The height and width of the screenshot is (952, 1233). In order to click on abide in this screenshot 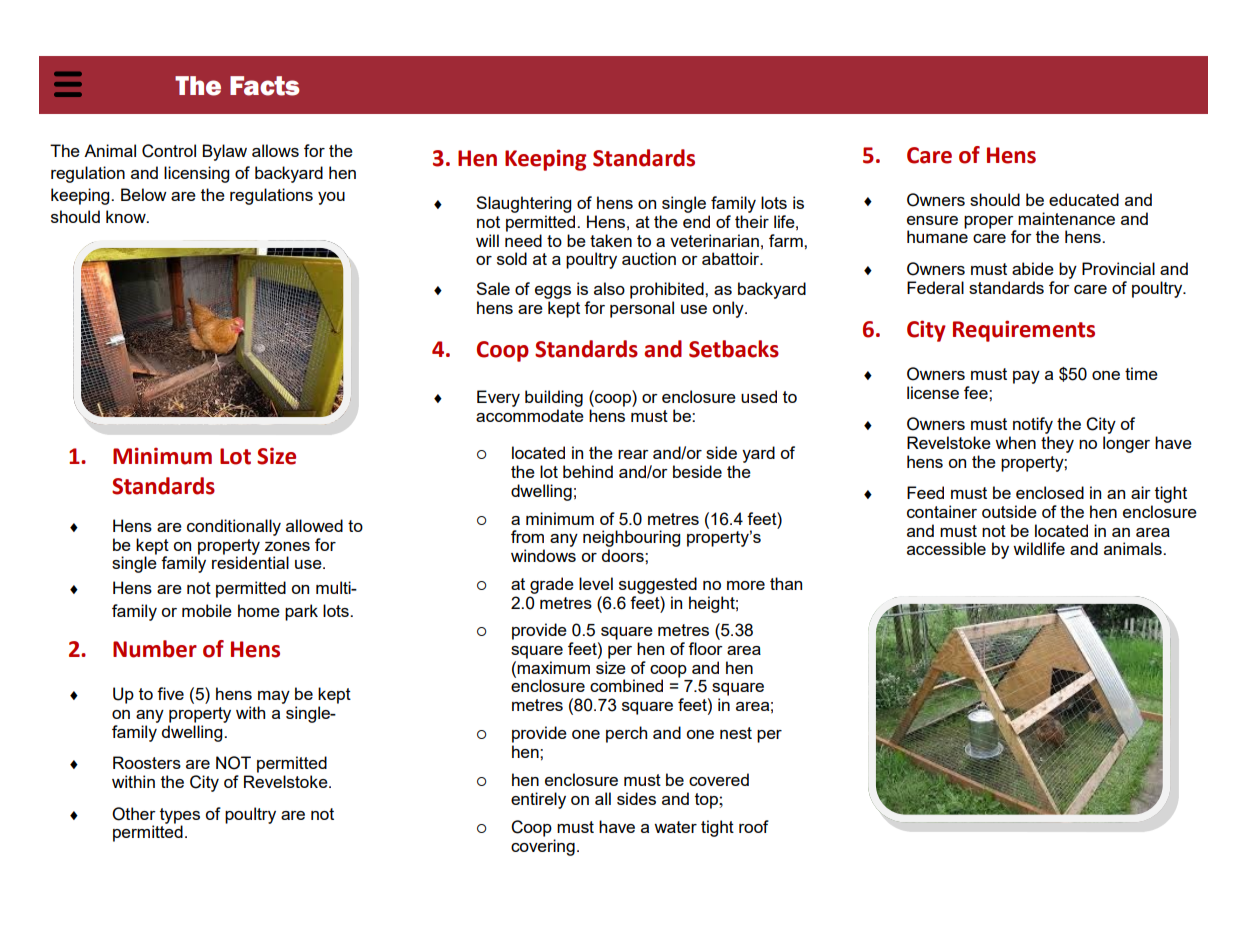, I will do `click(1033, 268)`.
